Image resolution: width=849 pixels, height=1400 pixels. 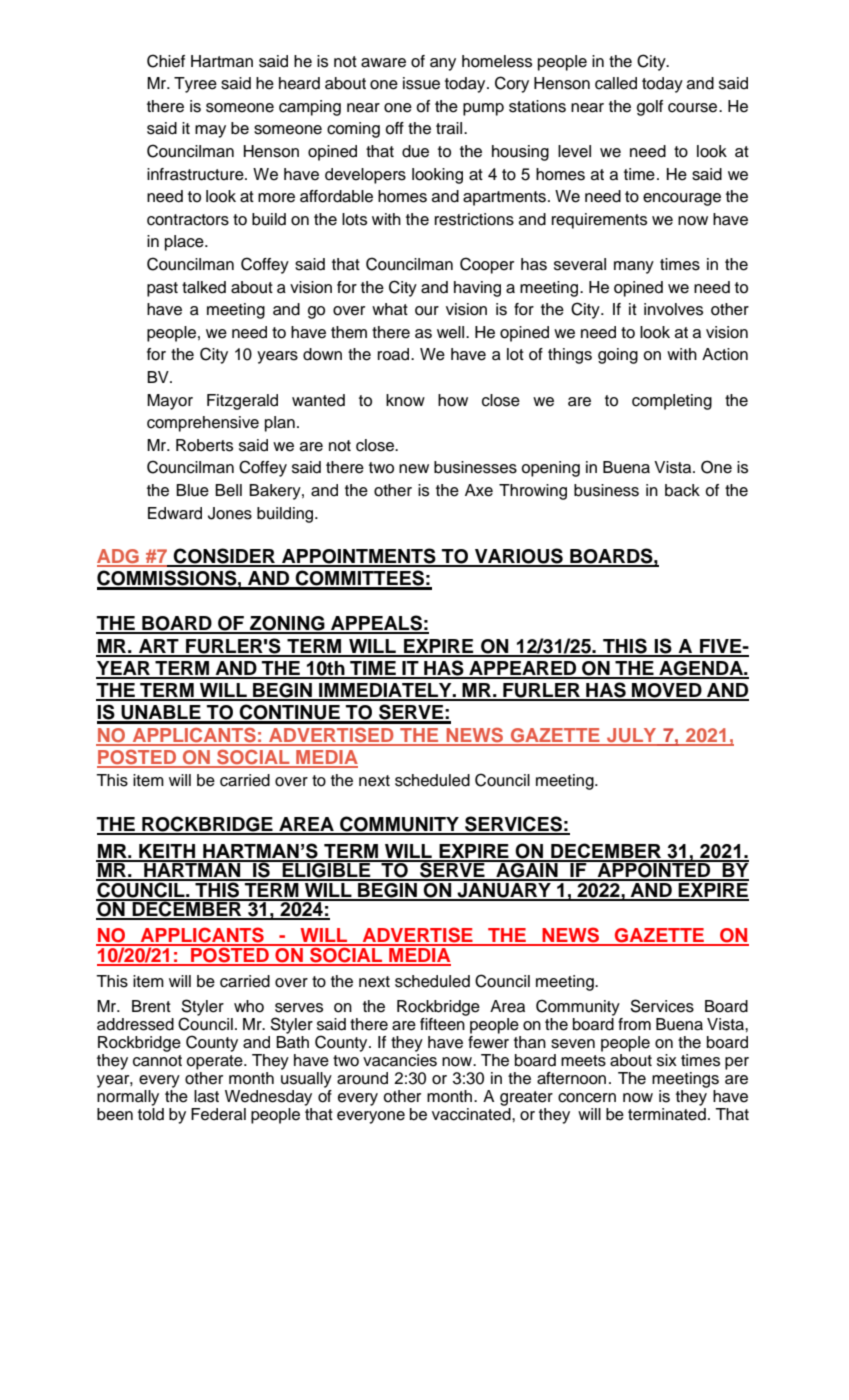 What do you see at coordinates (405, 400) in the document?
I see `know` at bounding box center [405, 400].
